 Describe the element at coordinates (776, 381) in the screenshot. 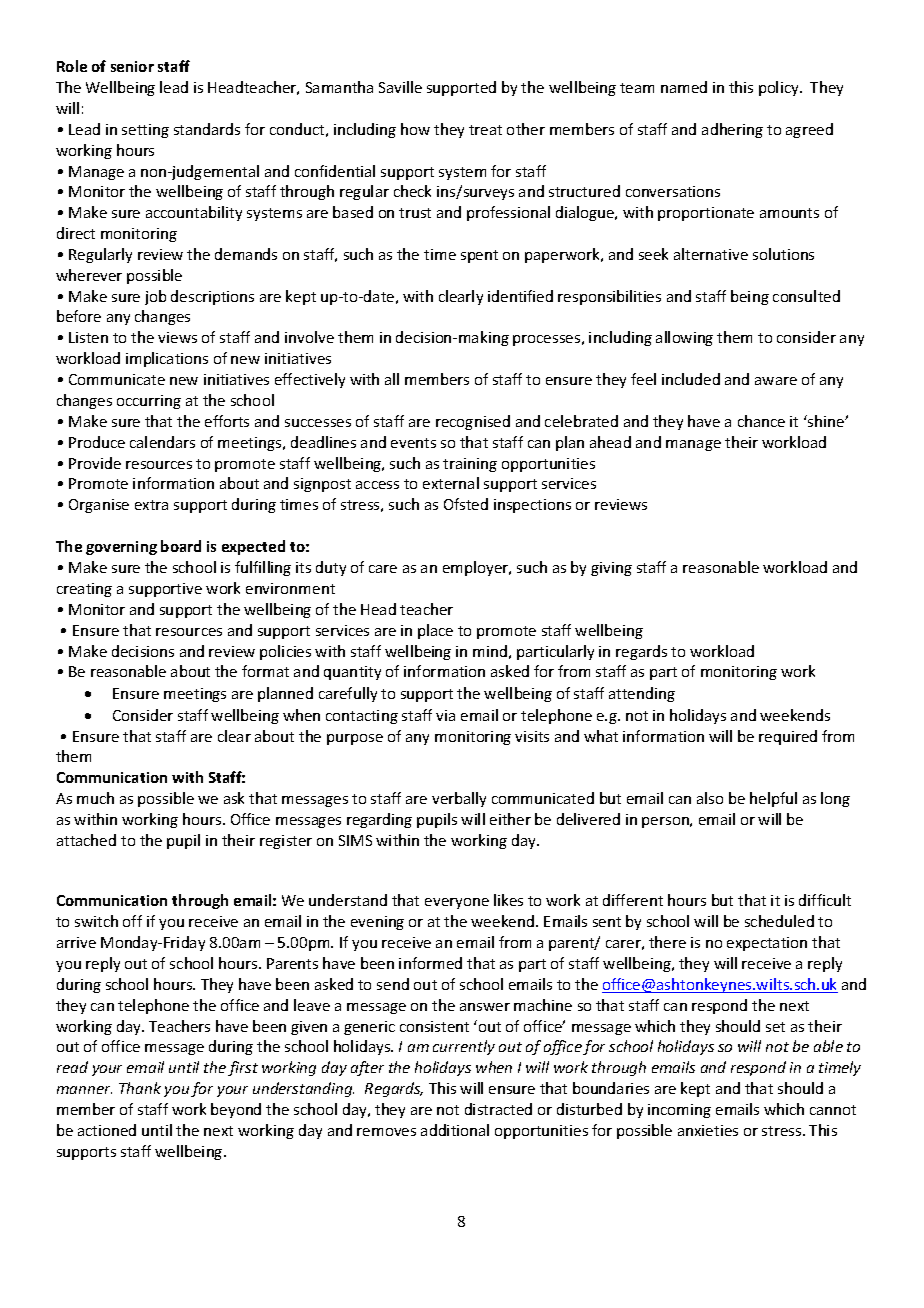

I see `aware` at that location.
